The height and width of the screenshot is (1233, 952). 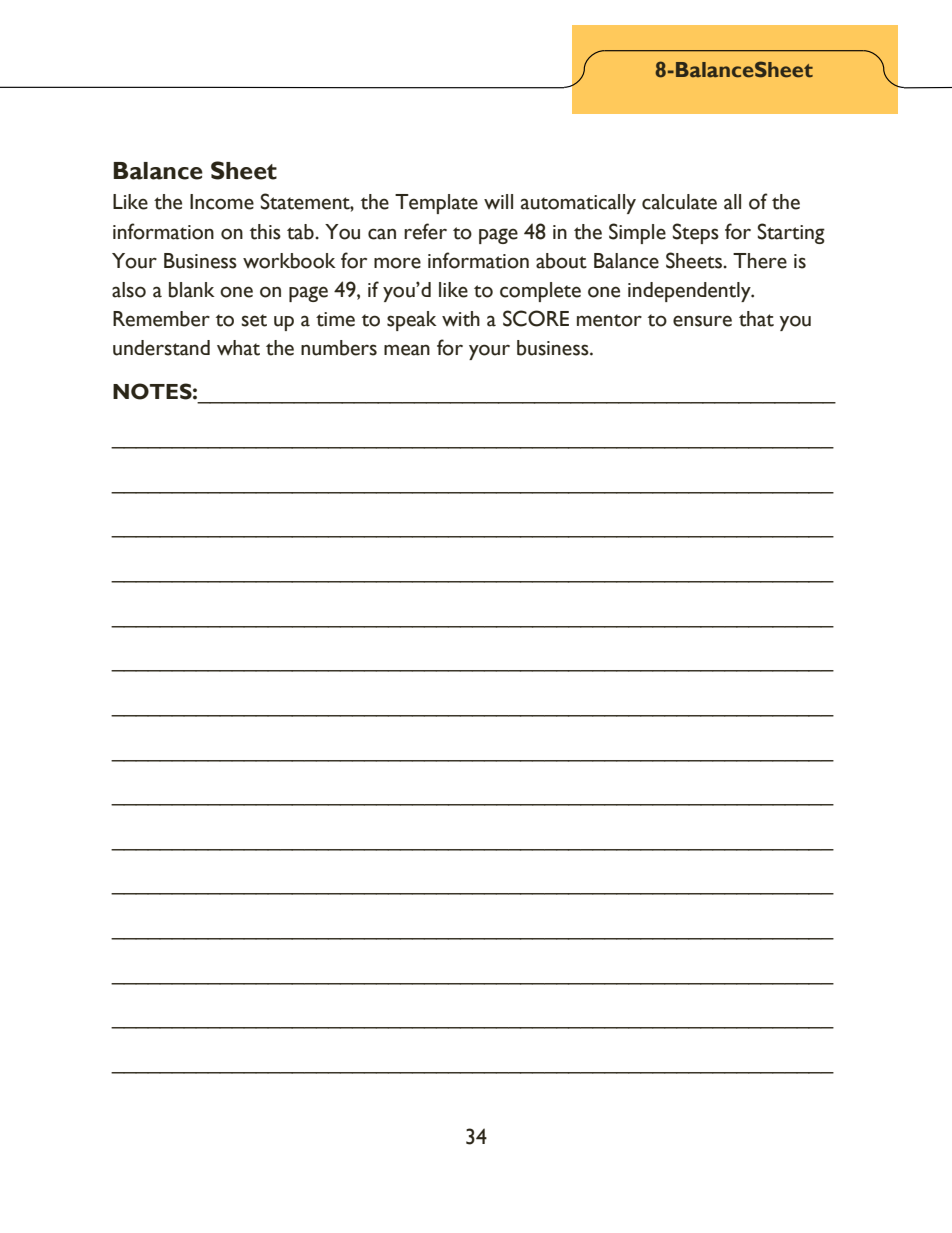 I want to click on complete, so click(x=540, y=292).
